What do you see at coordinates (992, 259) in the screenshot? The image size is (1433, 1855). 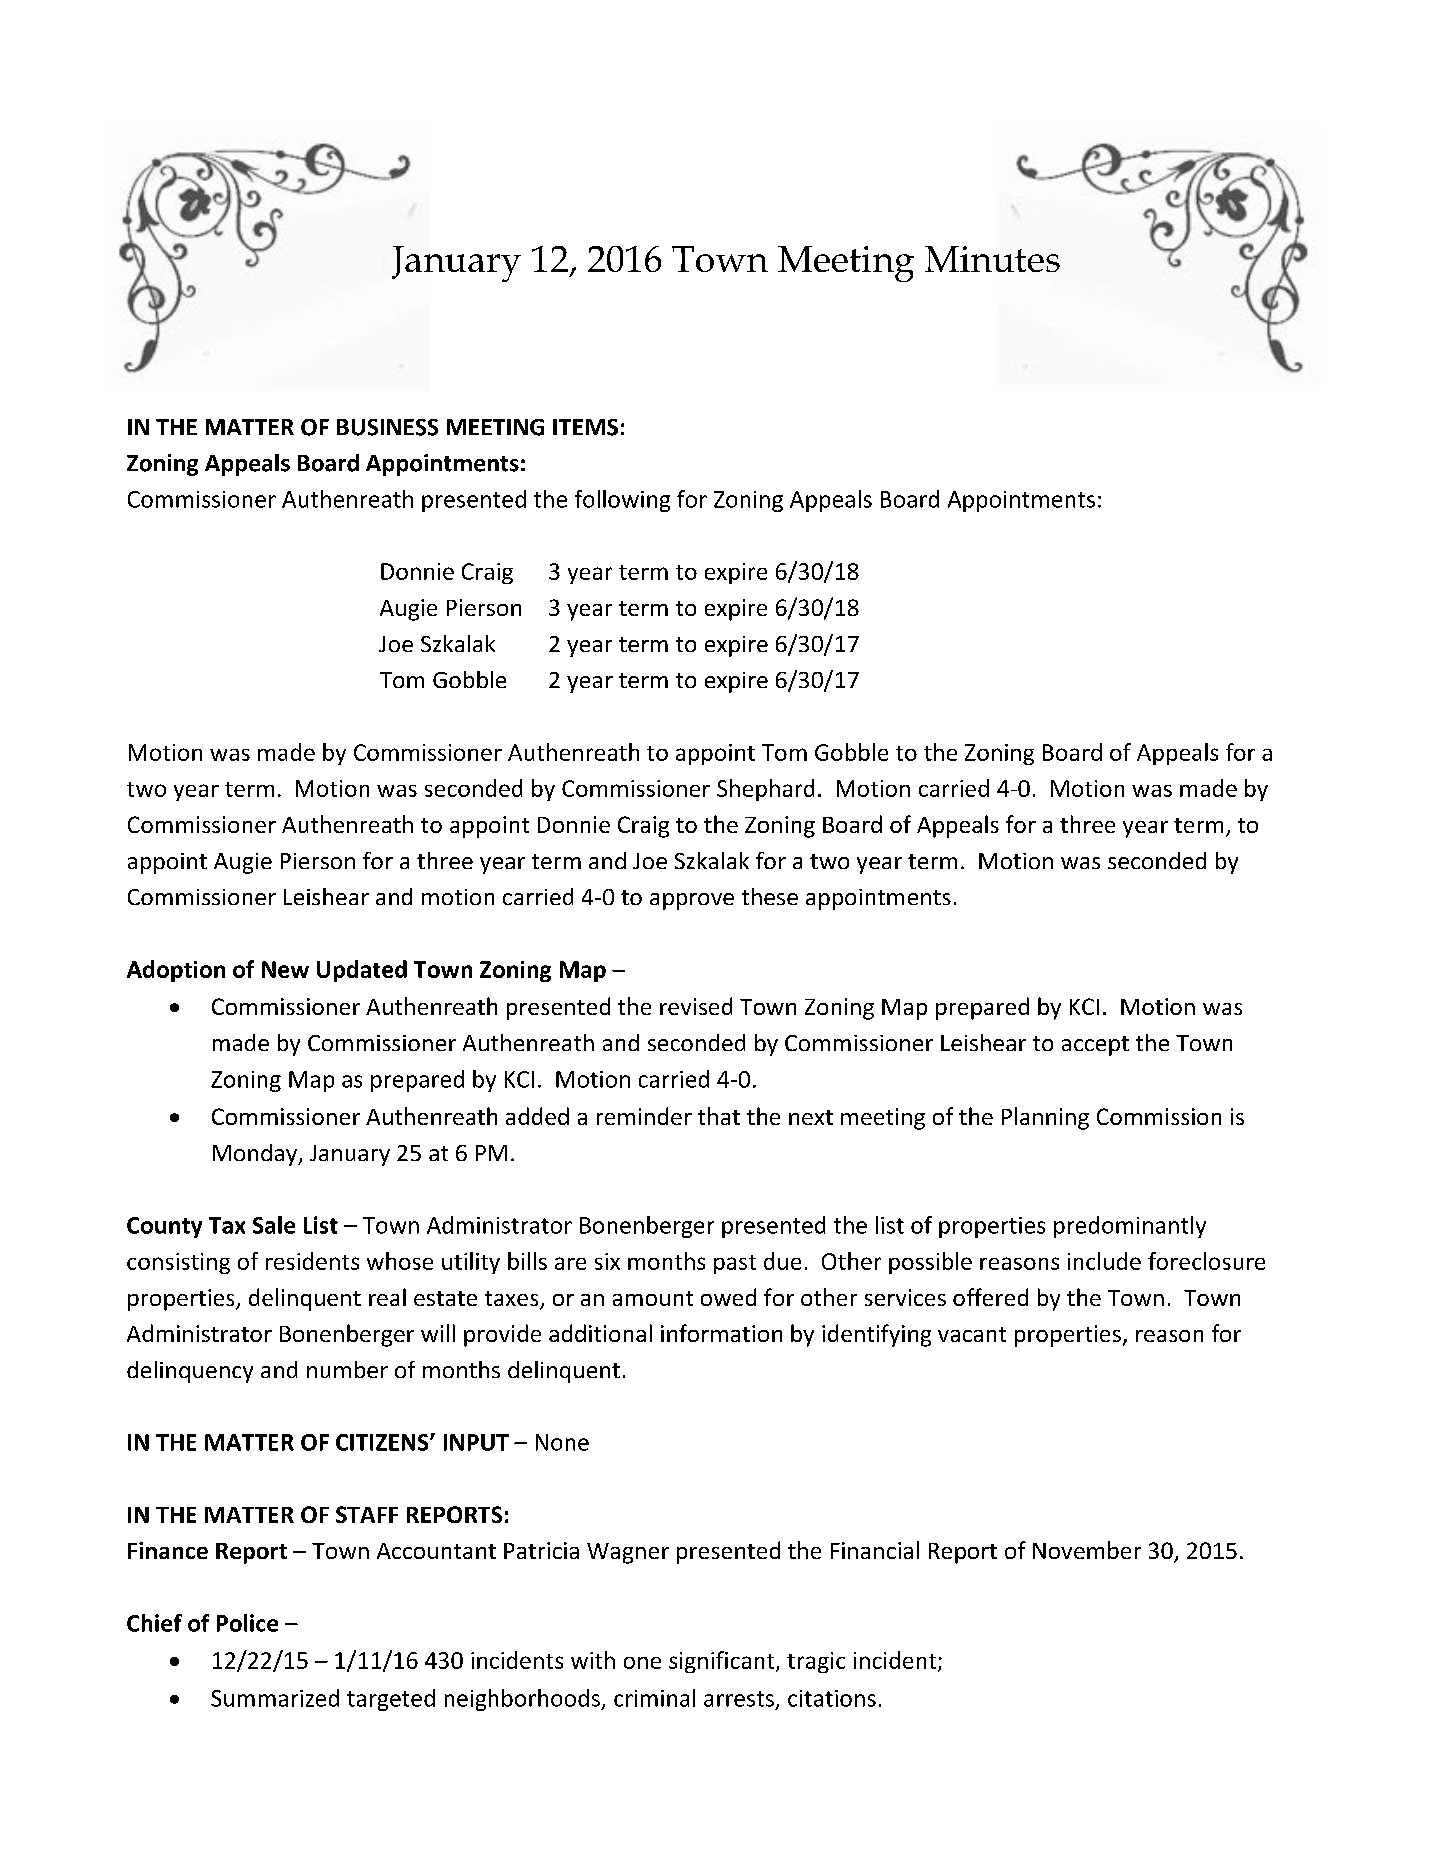 I see `Minutes` at bounding box center [992, 259].
